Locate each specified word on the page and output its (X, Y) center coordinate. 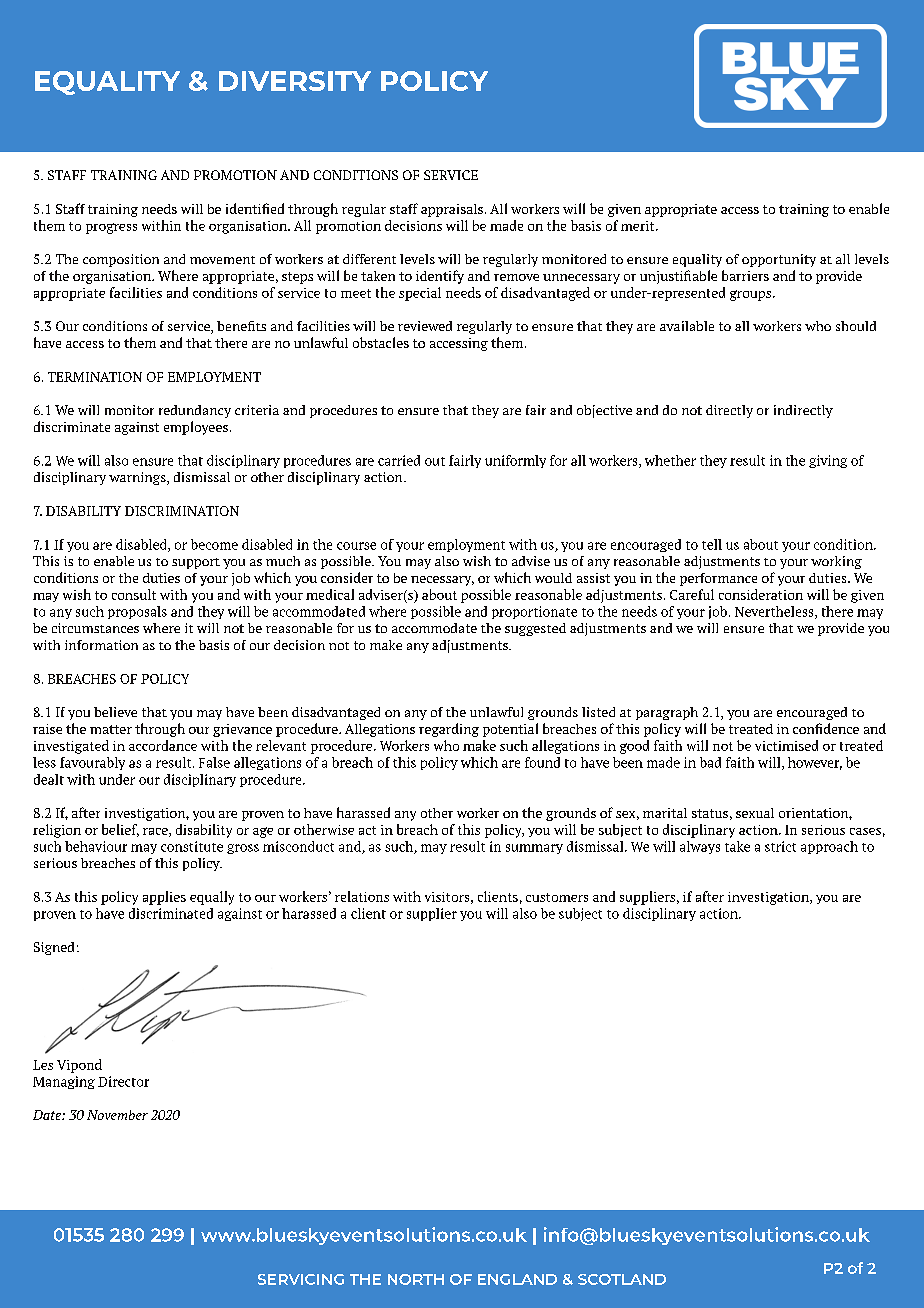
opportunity (779, 260)
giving (828, 461)
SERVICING (301, 1279)
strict (780, 846)
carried (399, 460)
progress (111, 228)
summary (534, 849)
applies (164, 898)
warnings (138, 478)
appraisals (452, 210)
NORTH (416, 1279)
